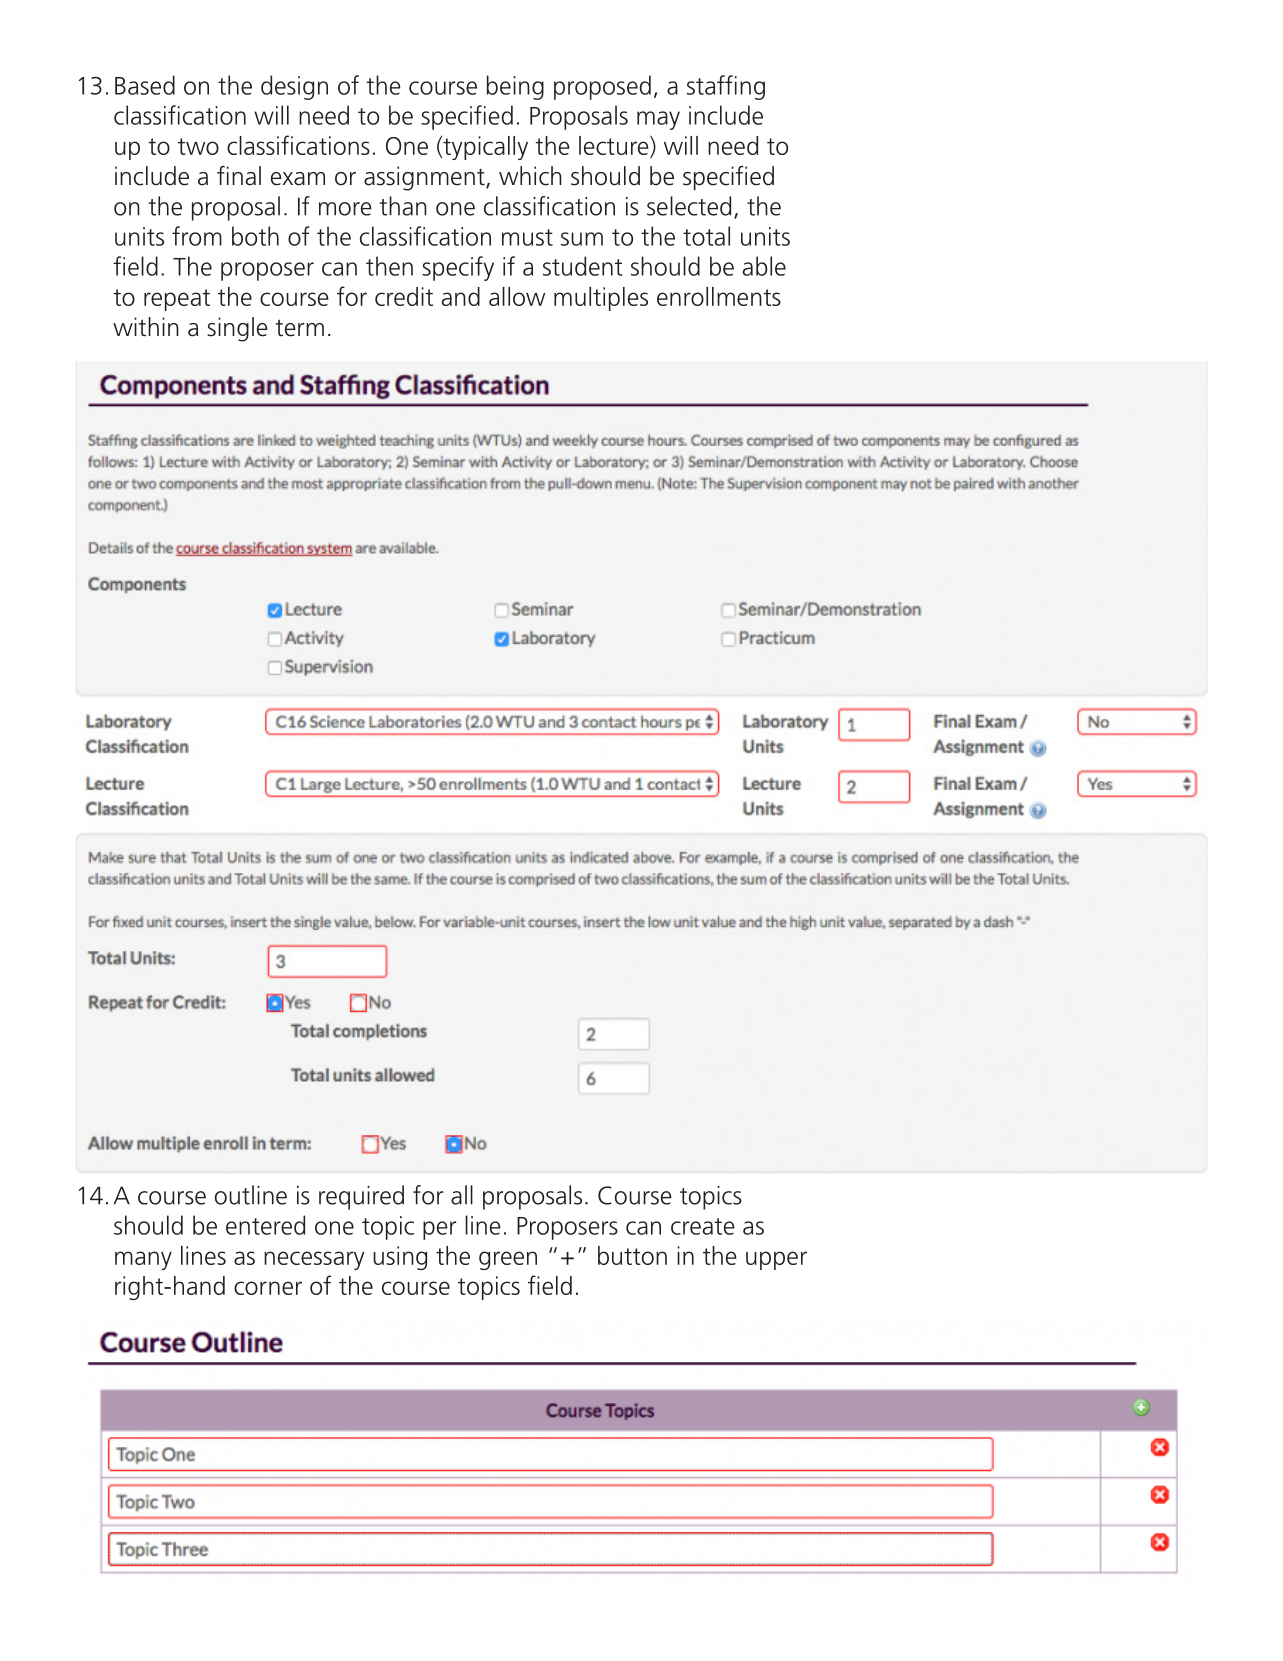  What do you see at coordinates (237, 329) in the screenshot?
I see `single` at bounding box center [237, 329].
